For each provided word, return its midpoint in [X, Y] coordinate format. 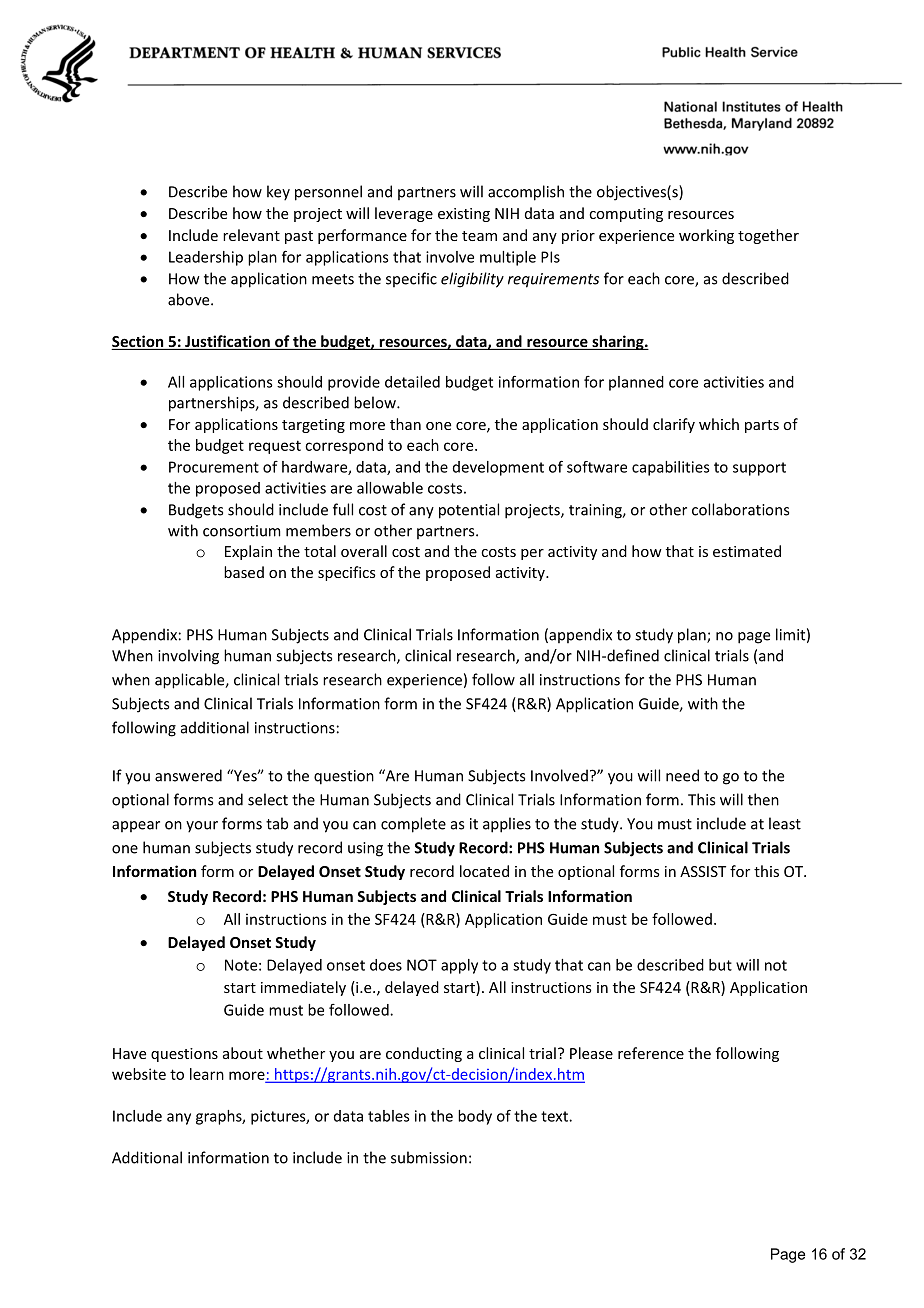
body [475, 1117]
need [682, 775]
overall [364, 551]
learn [207, 1074]
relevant [251, 235]
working [706, 236]
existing [464, 215]
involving [188, 657]
